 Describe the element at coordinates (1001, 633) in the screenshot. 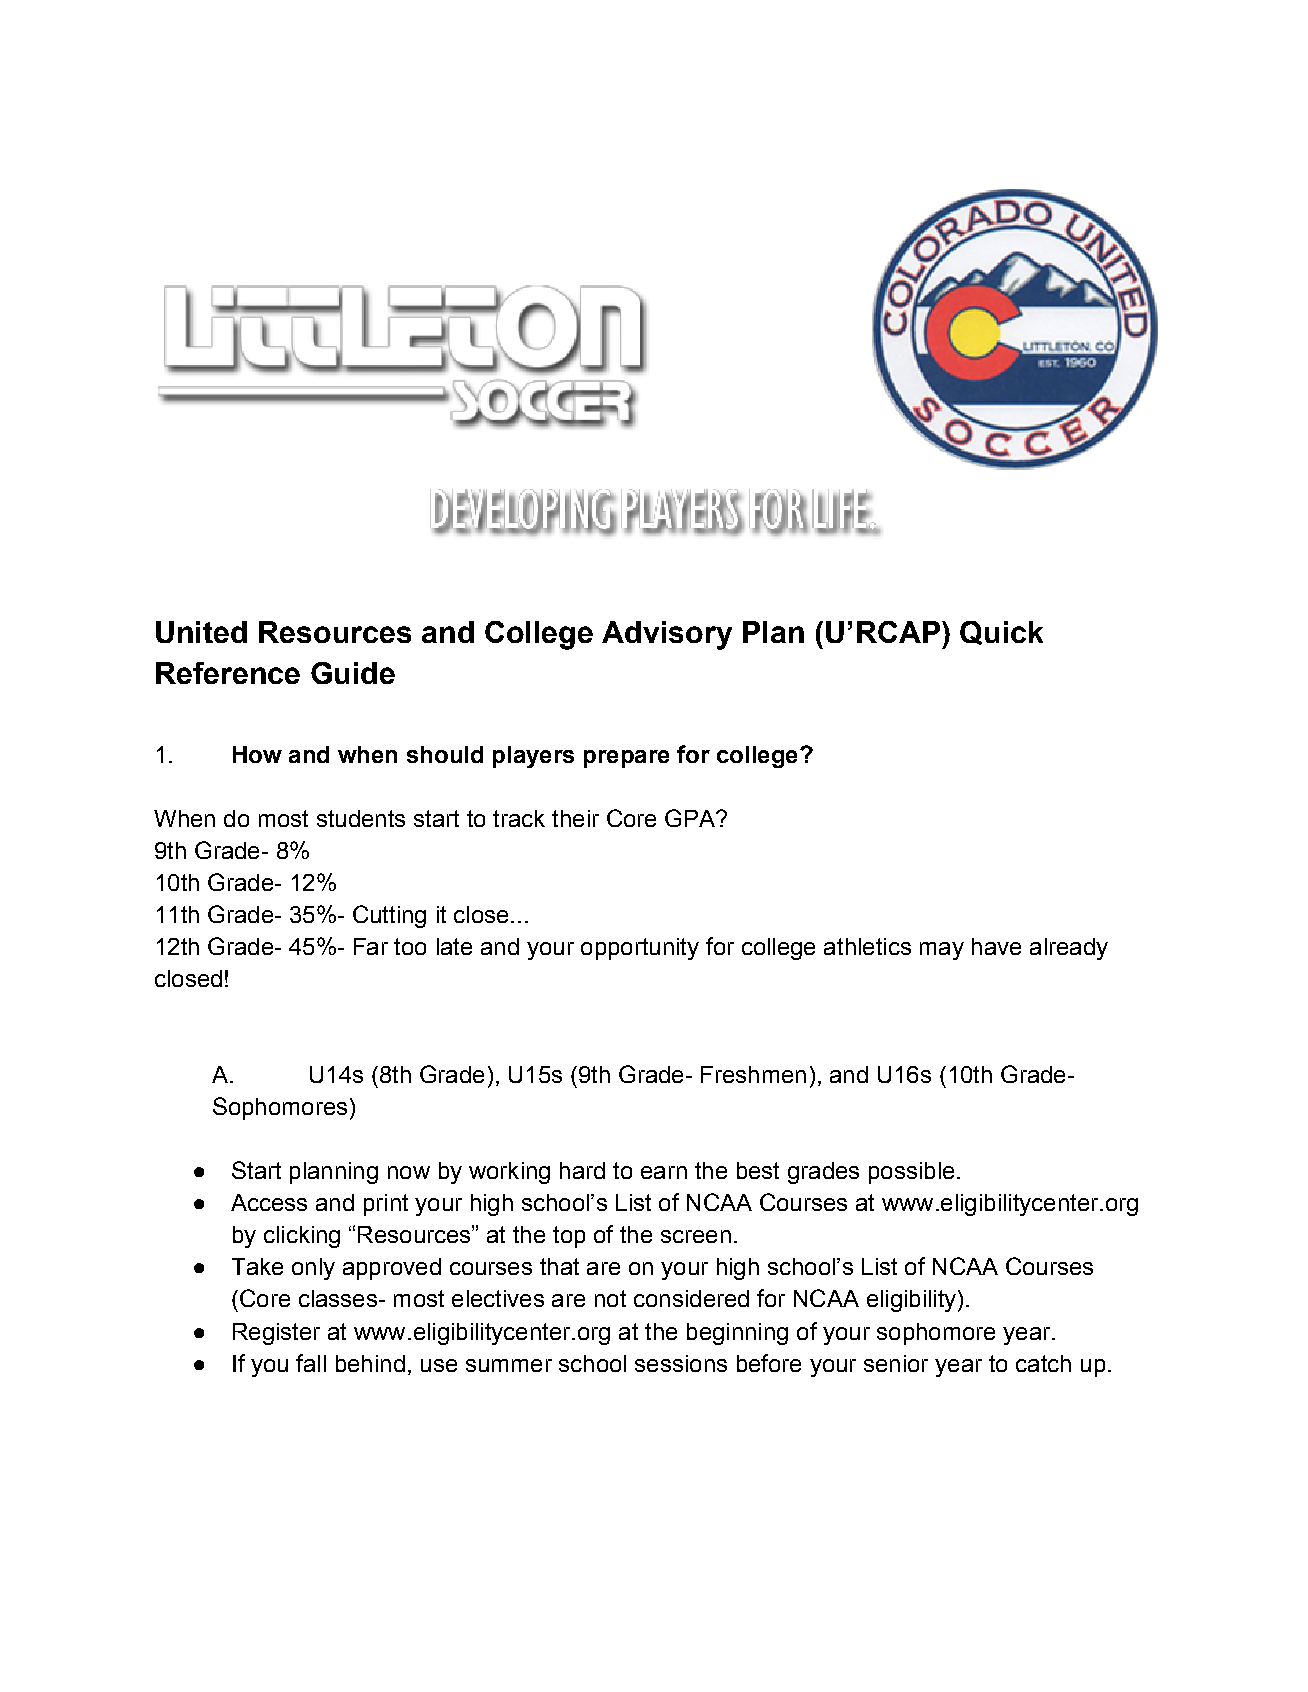

I see `Quick` at that location.
